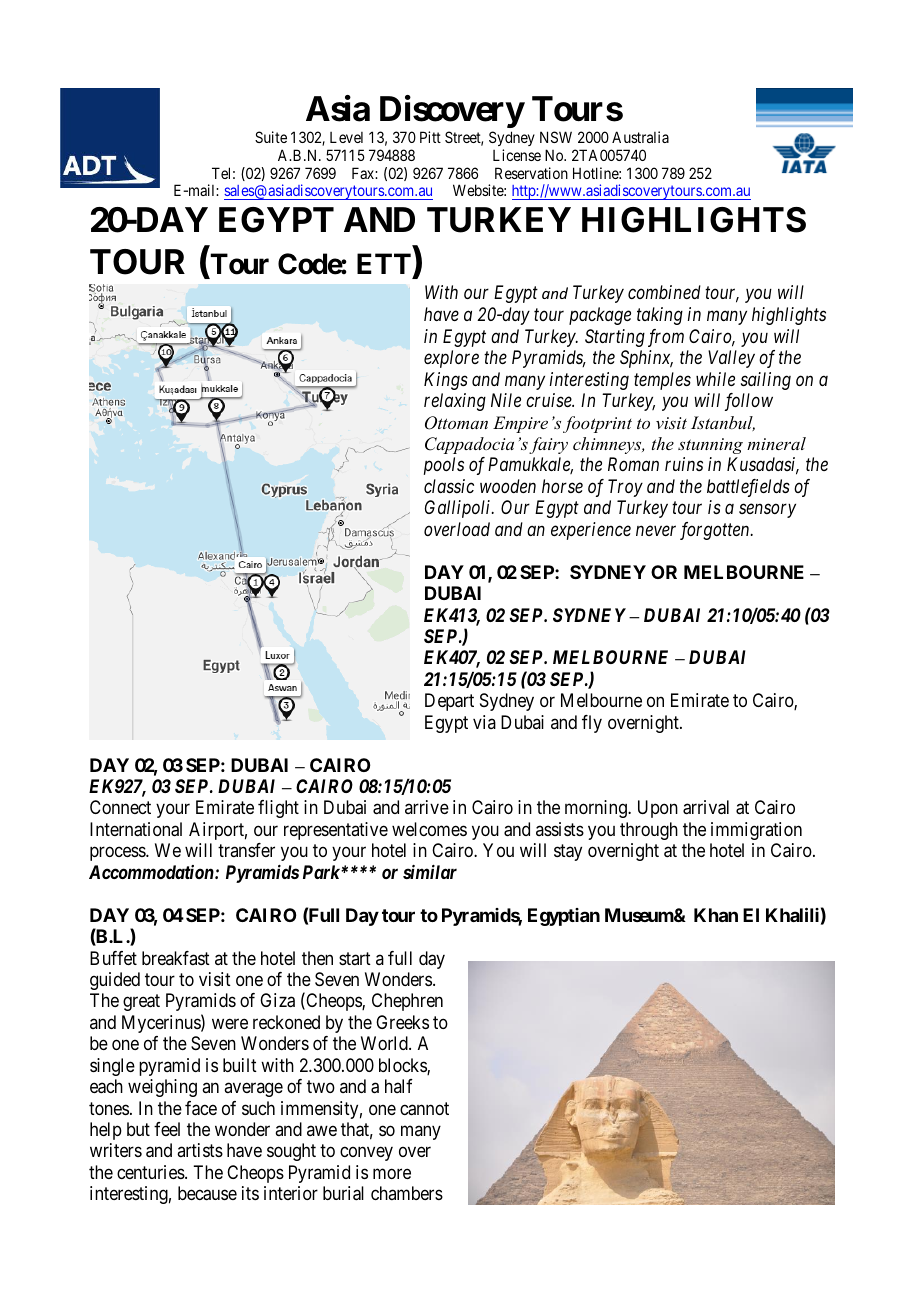  I want to click on artists, so click(200, 1150).
